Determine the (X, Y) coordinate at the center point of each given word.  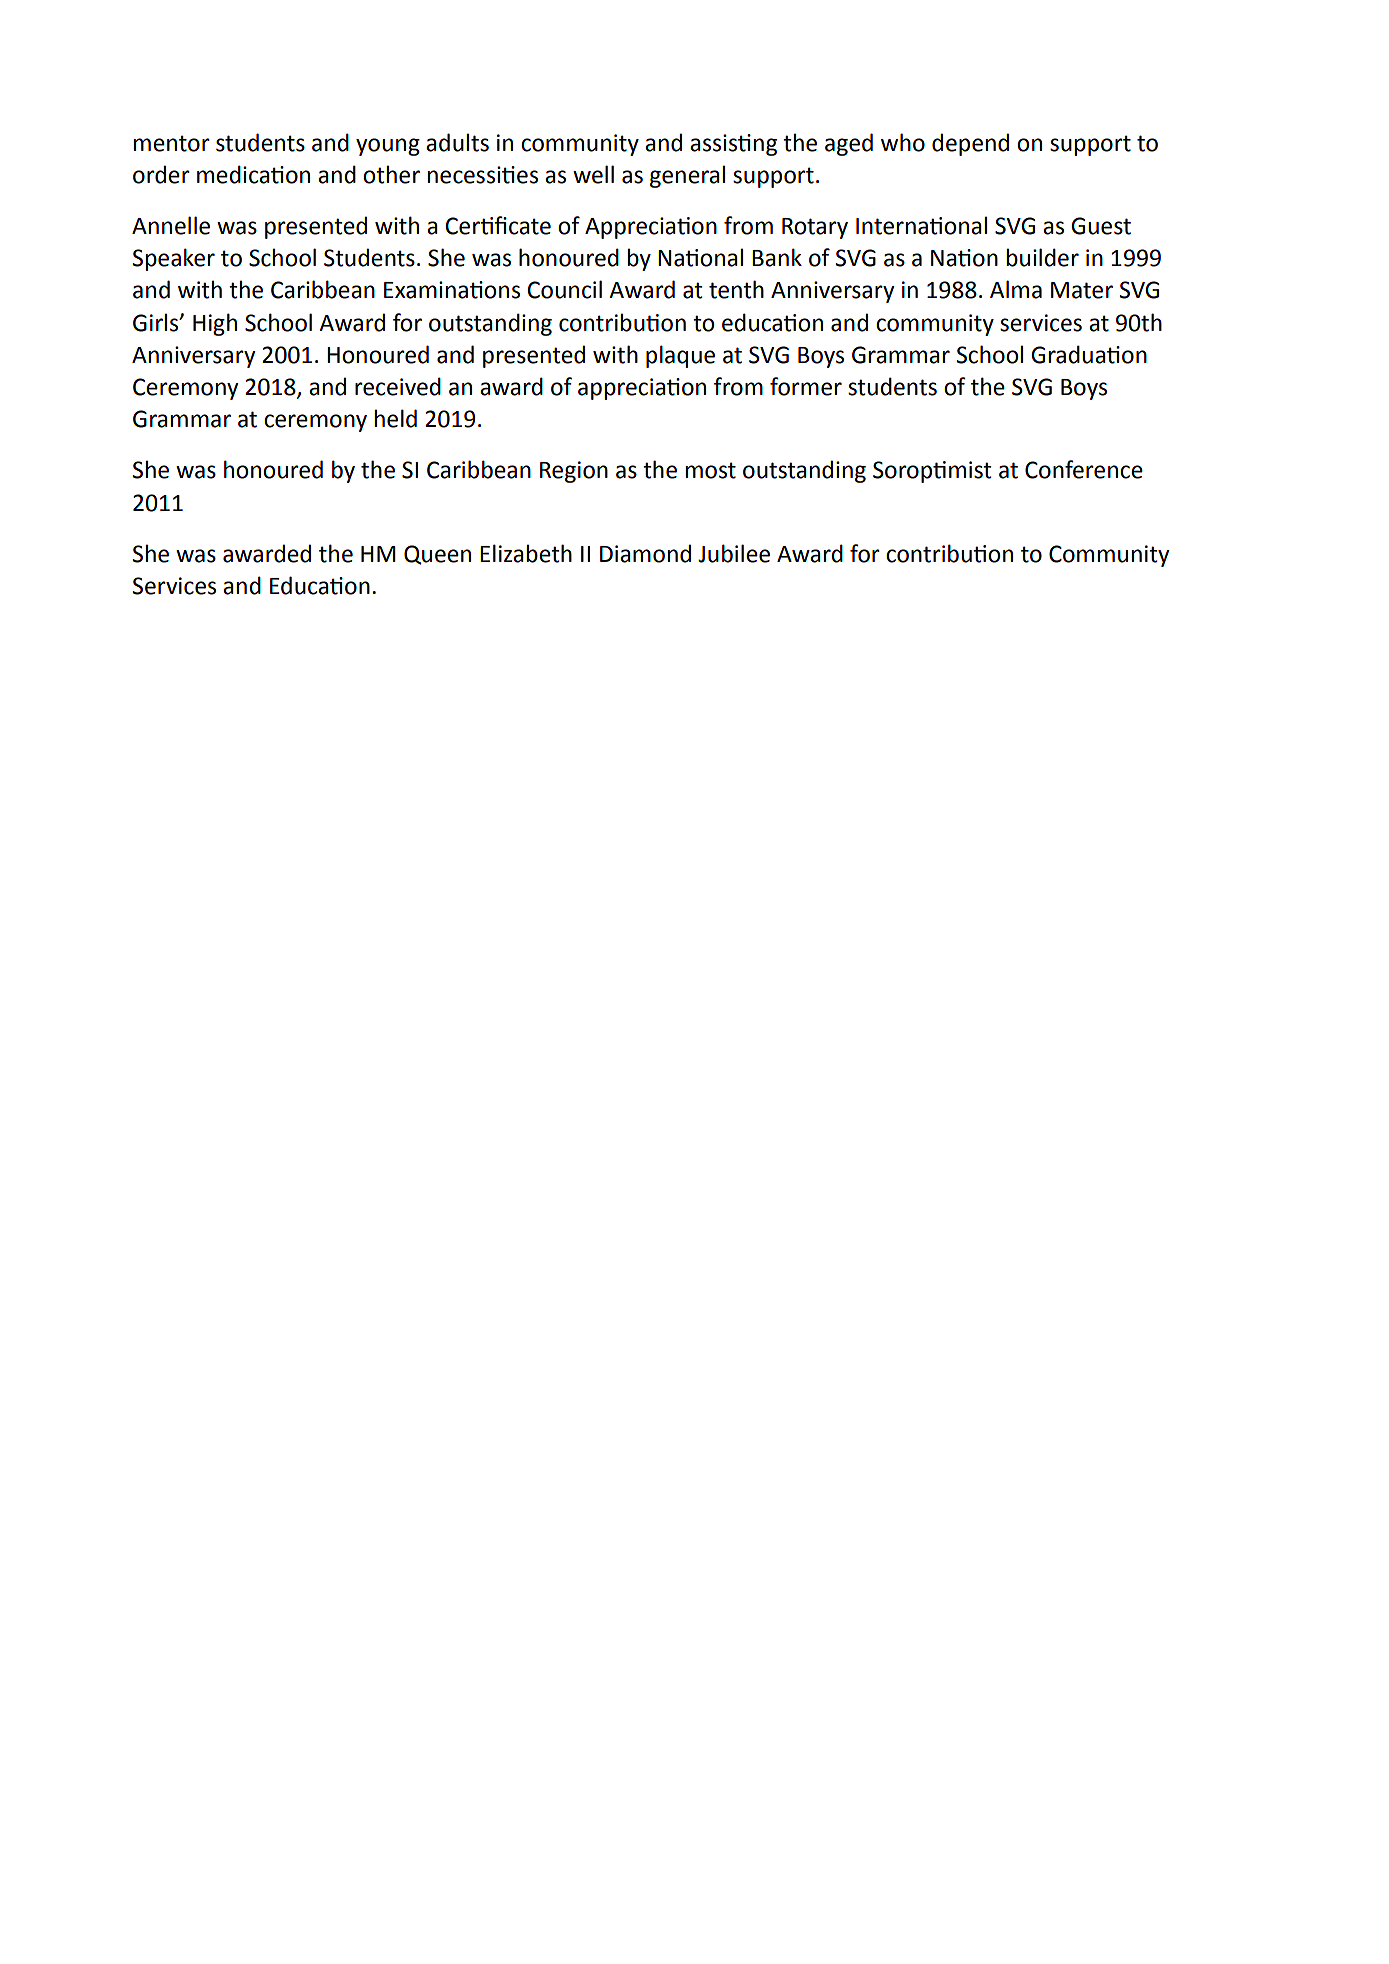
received (398, 386)
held (395, 418)
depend (970, 144)
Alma (1016, 289)
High (215, 324)
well (593, 174)
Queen (437, 555)
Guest (1101, 226)
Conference (1084, 469)
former (806, 386)
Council (564, 289)
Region (574, 472)
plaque (680, 356)
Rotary (815, 228)
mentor (171, 143)
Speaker (173, 259)
